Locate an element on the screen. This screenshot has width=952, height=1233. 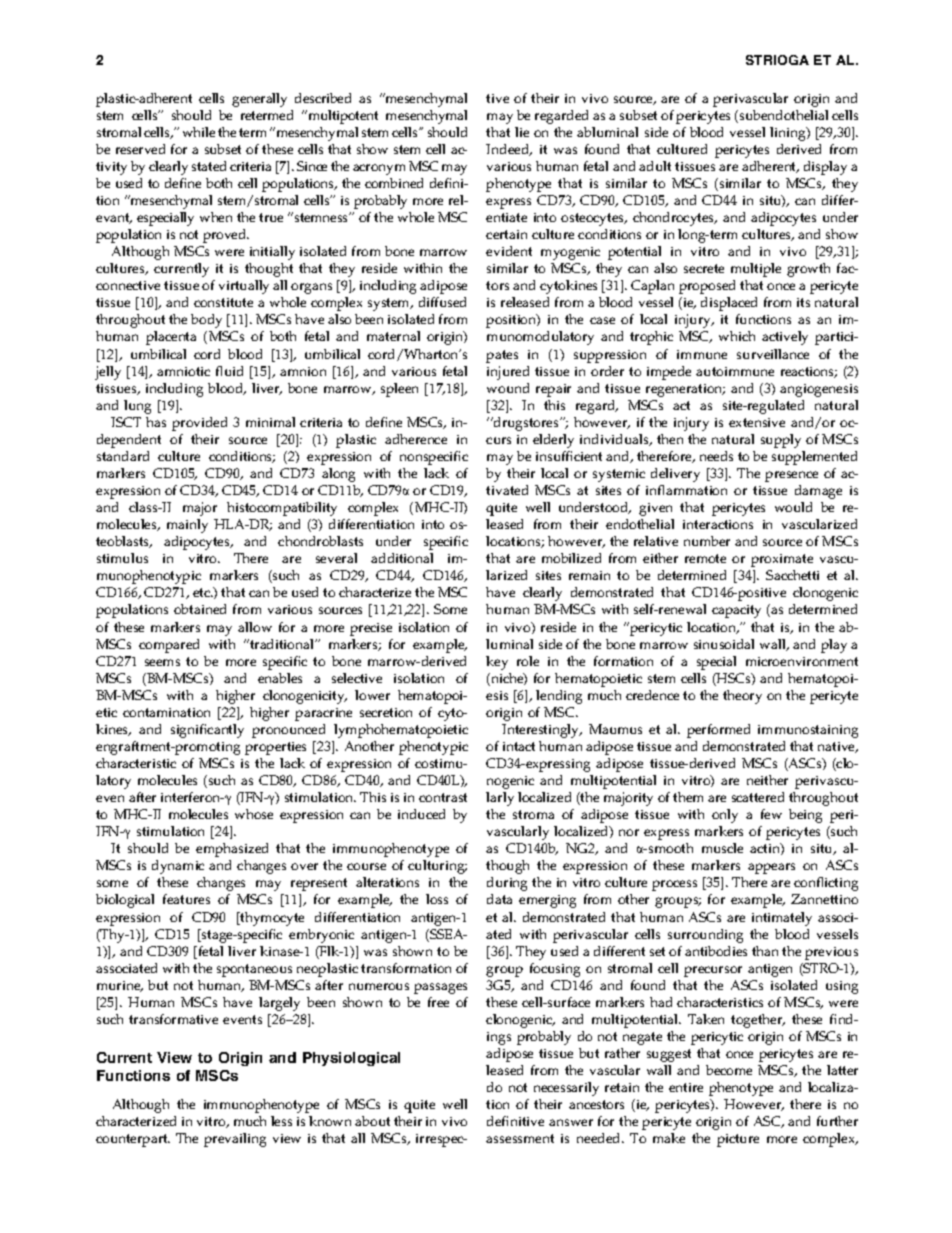
while is located at coordinates (199, 132).
